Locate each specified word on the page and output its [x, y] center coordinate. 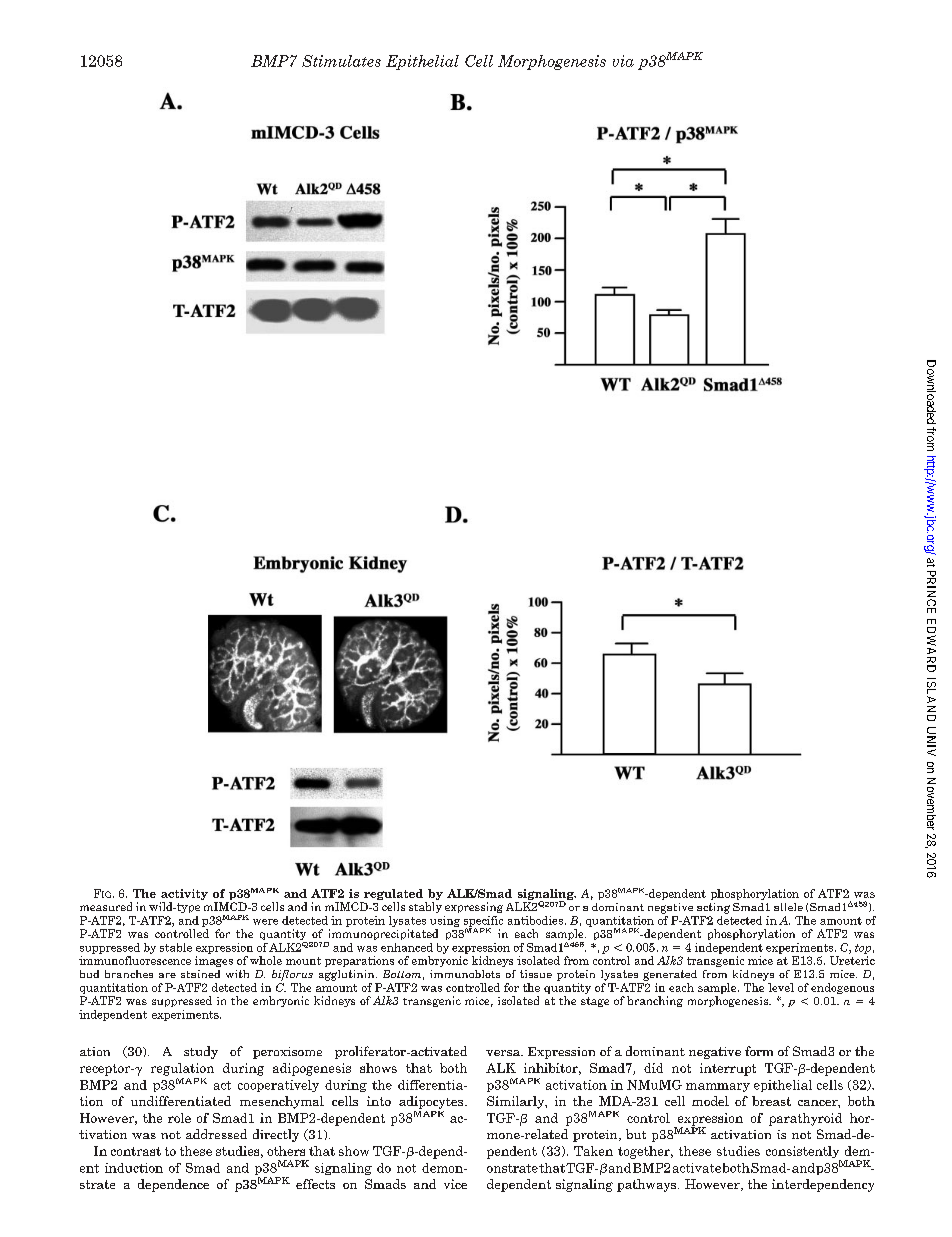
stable [176, 947]
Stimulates [341, 61]
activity [184, 896]
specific [483, 922]
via [623, 61]
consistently [803, 1153]
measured [106, 906]
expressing [474, 907]
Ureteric [852, 960]
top [863, 949]
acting [713, 908]
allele [788, 907]
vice [455, 1184]
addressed [216, 1134]
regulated [394, 896]
